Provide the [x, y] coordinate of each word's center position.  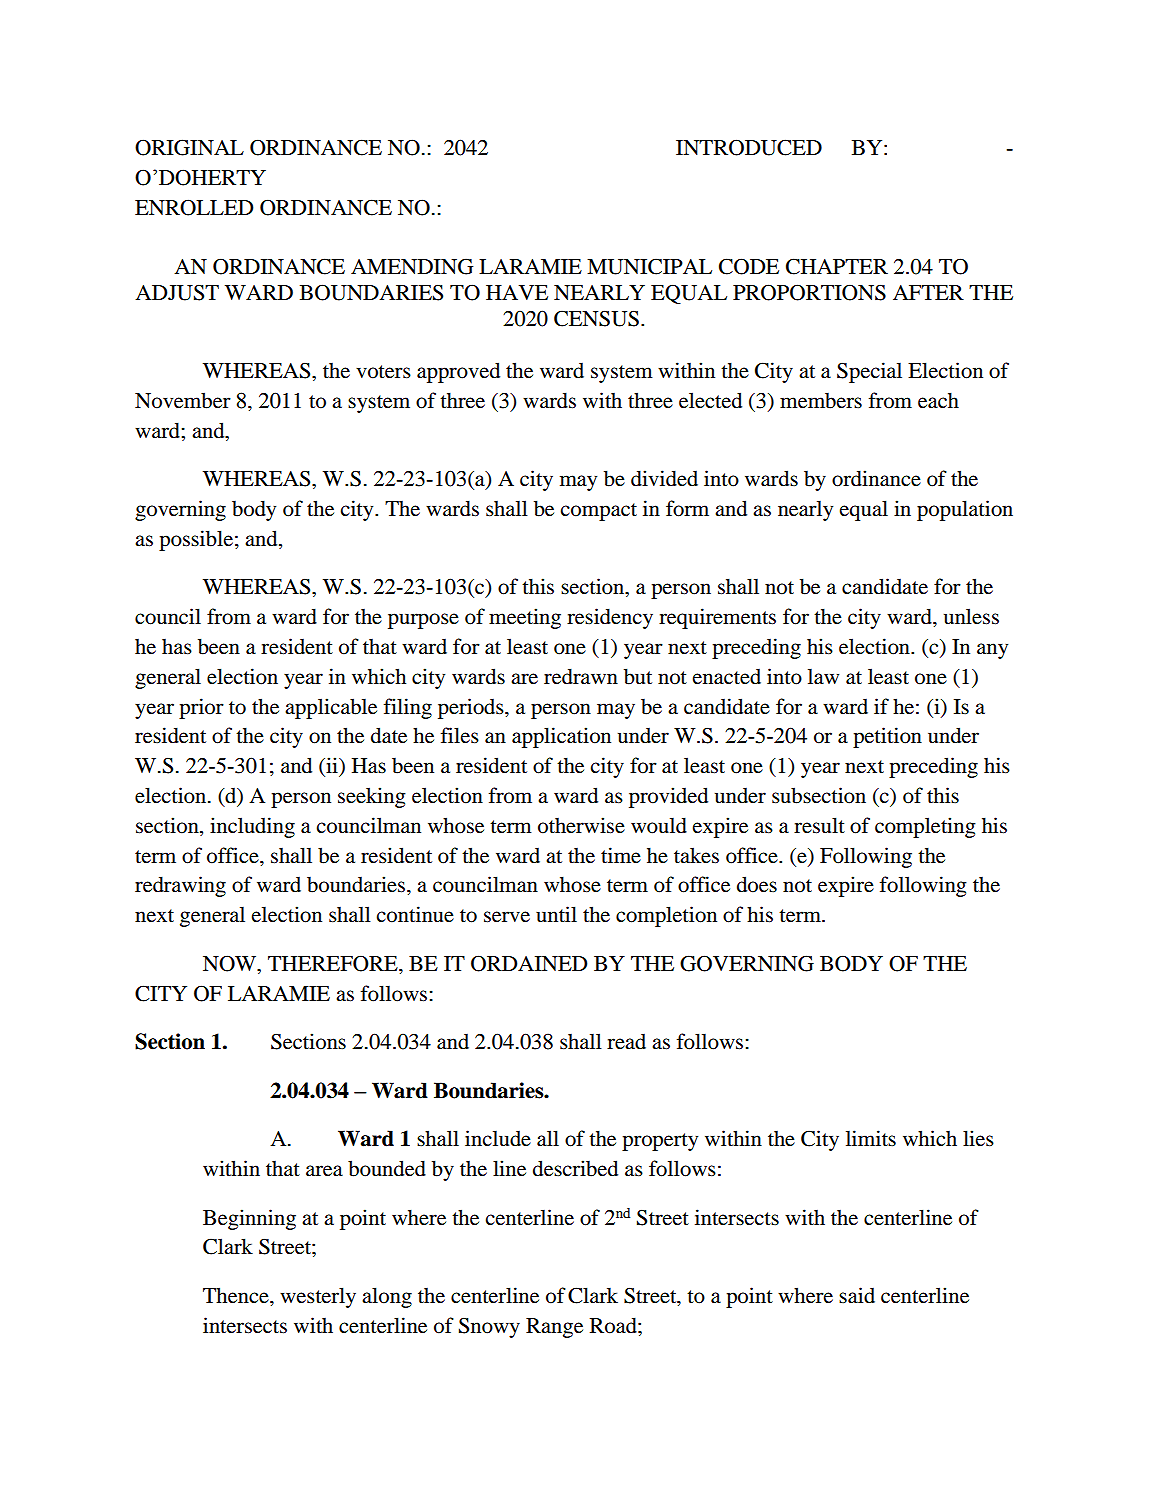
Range [554, 1328]
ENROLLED [194, 207]
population [965, 510]
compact [598, 512]
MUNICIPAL [649, 266]
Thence [237, 1295]
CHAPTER [837, 266]
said [857, 1295]
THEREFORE [334, 964]
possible [196, 540]
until [556, 914]
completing [925, 827]
